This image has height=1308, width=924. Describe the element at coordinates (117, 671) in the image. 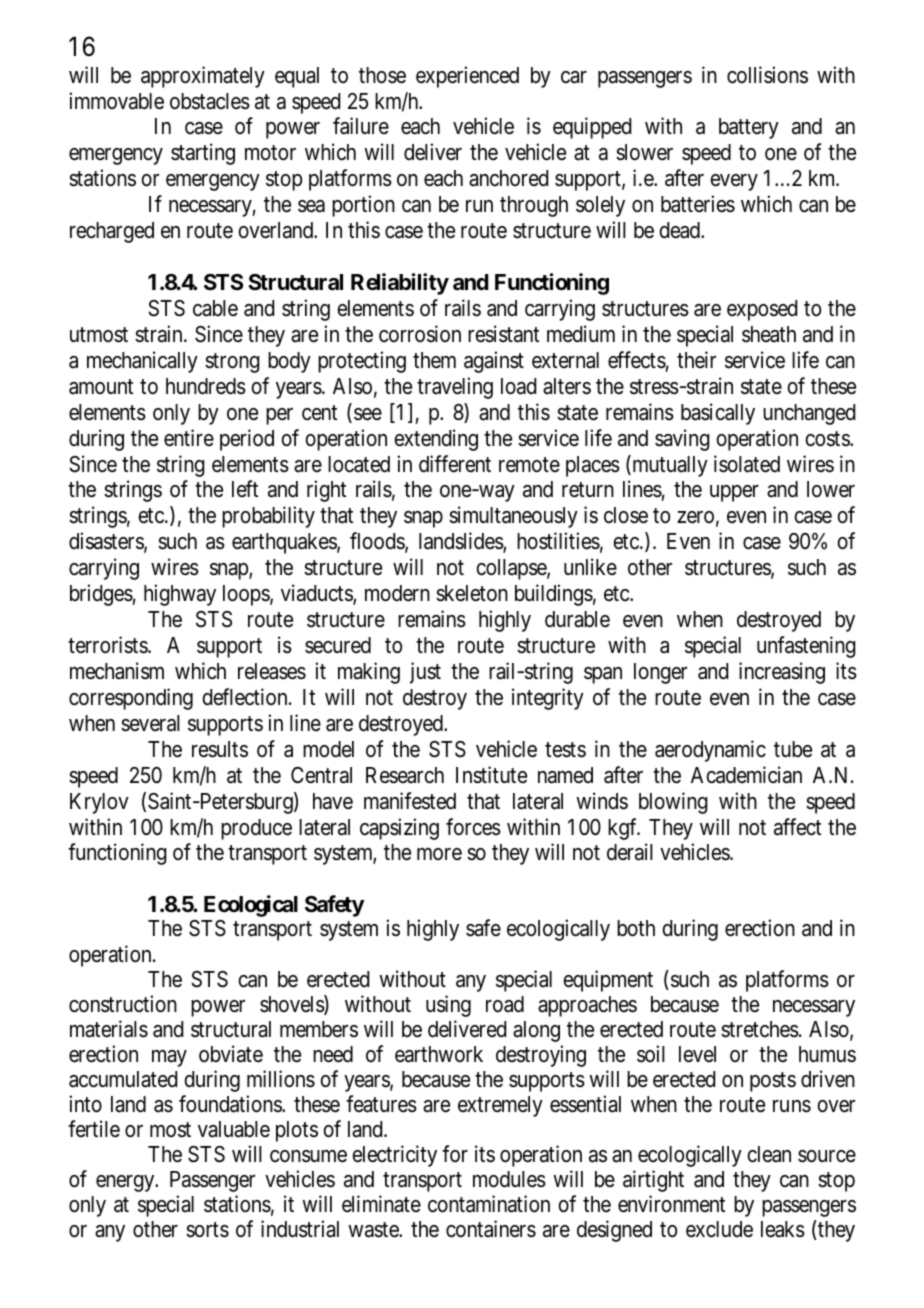

I see `mechanism` at that location.
